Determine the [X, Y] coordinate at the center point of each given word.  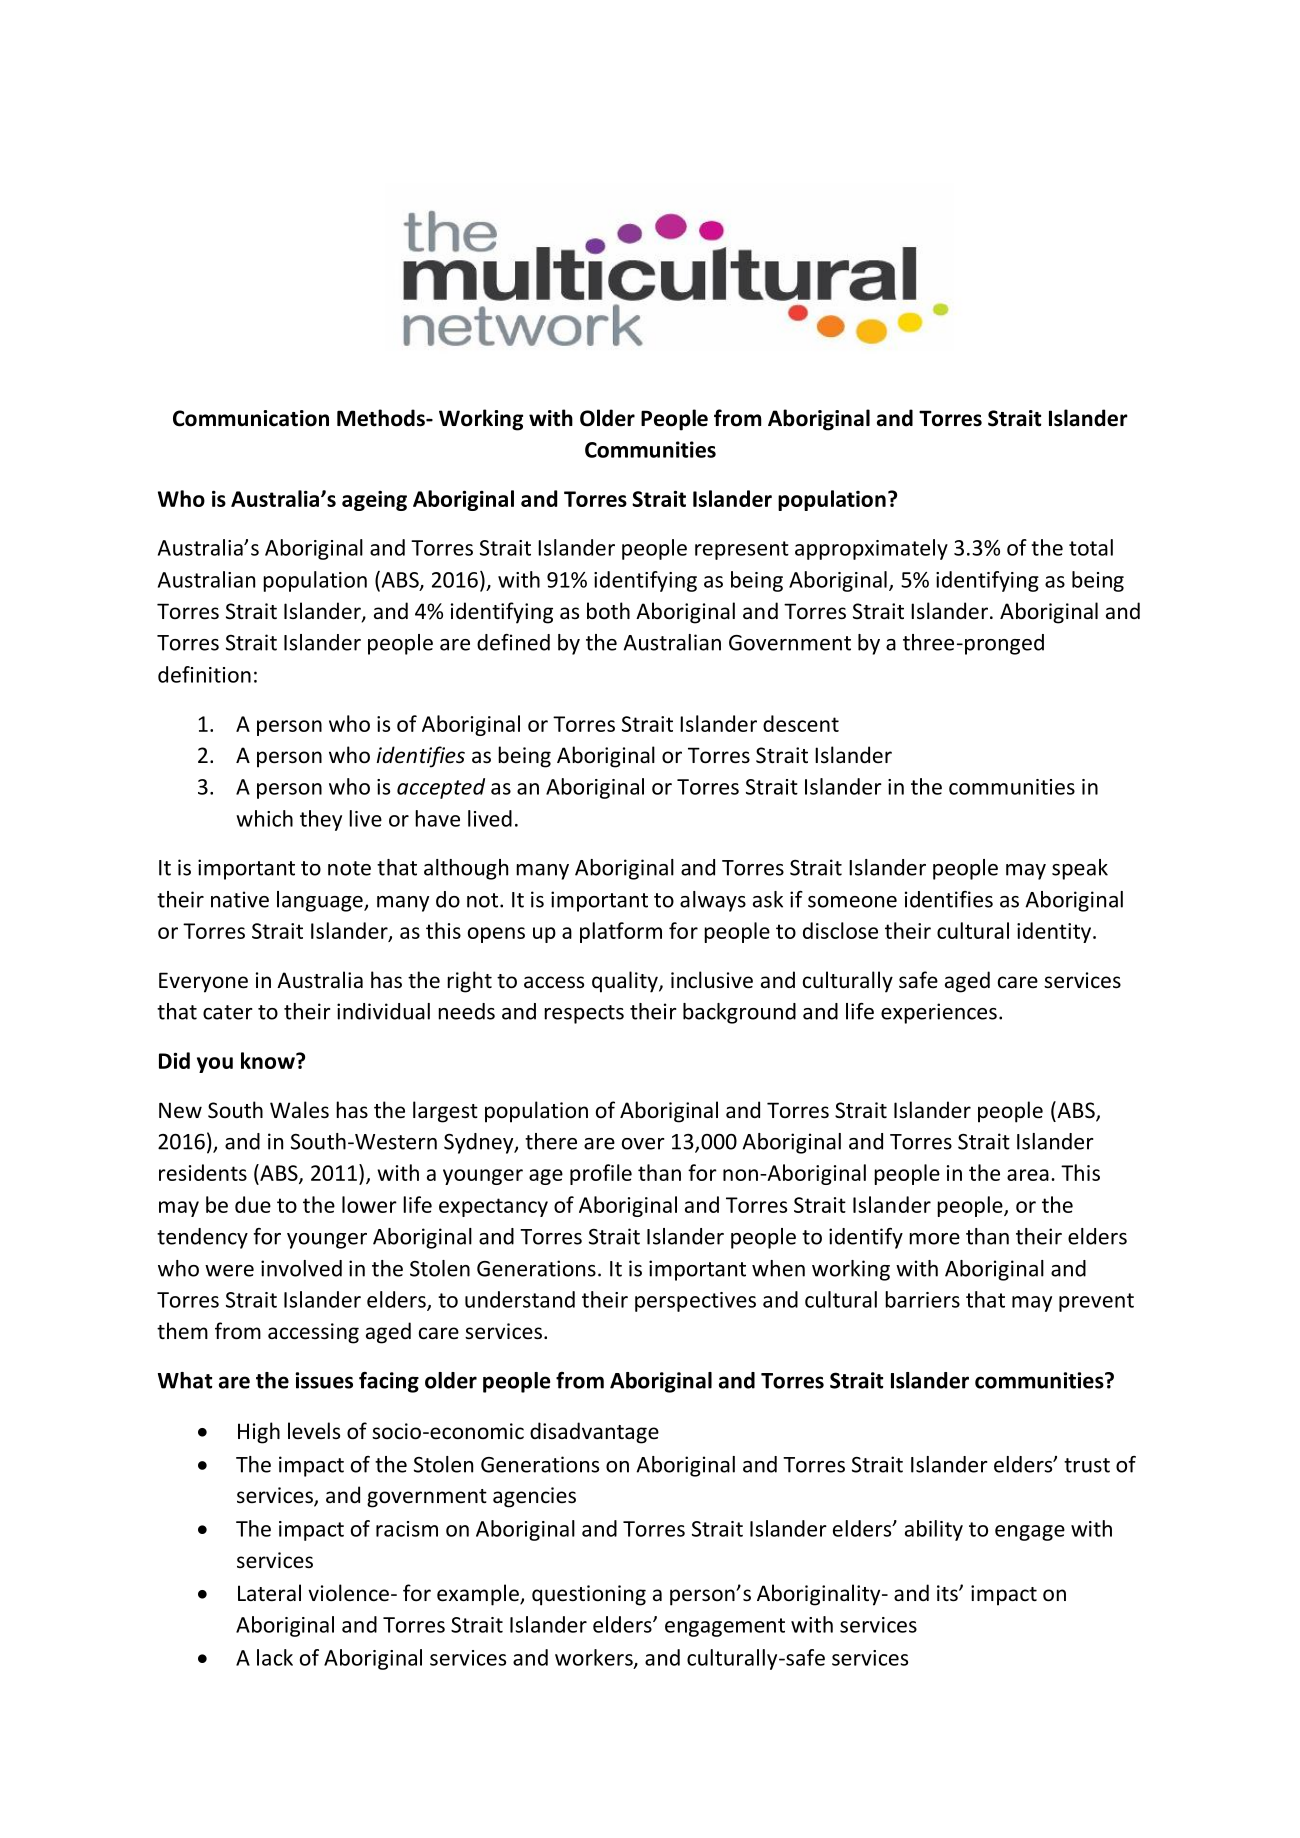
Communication [251, 418]
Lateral [269, 1593]
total [1091, 547]
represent [742, 550]
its [948, 1593]
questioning [589, 1595]
